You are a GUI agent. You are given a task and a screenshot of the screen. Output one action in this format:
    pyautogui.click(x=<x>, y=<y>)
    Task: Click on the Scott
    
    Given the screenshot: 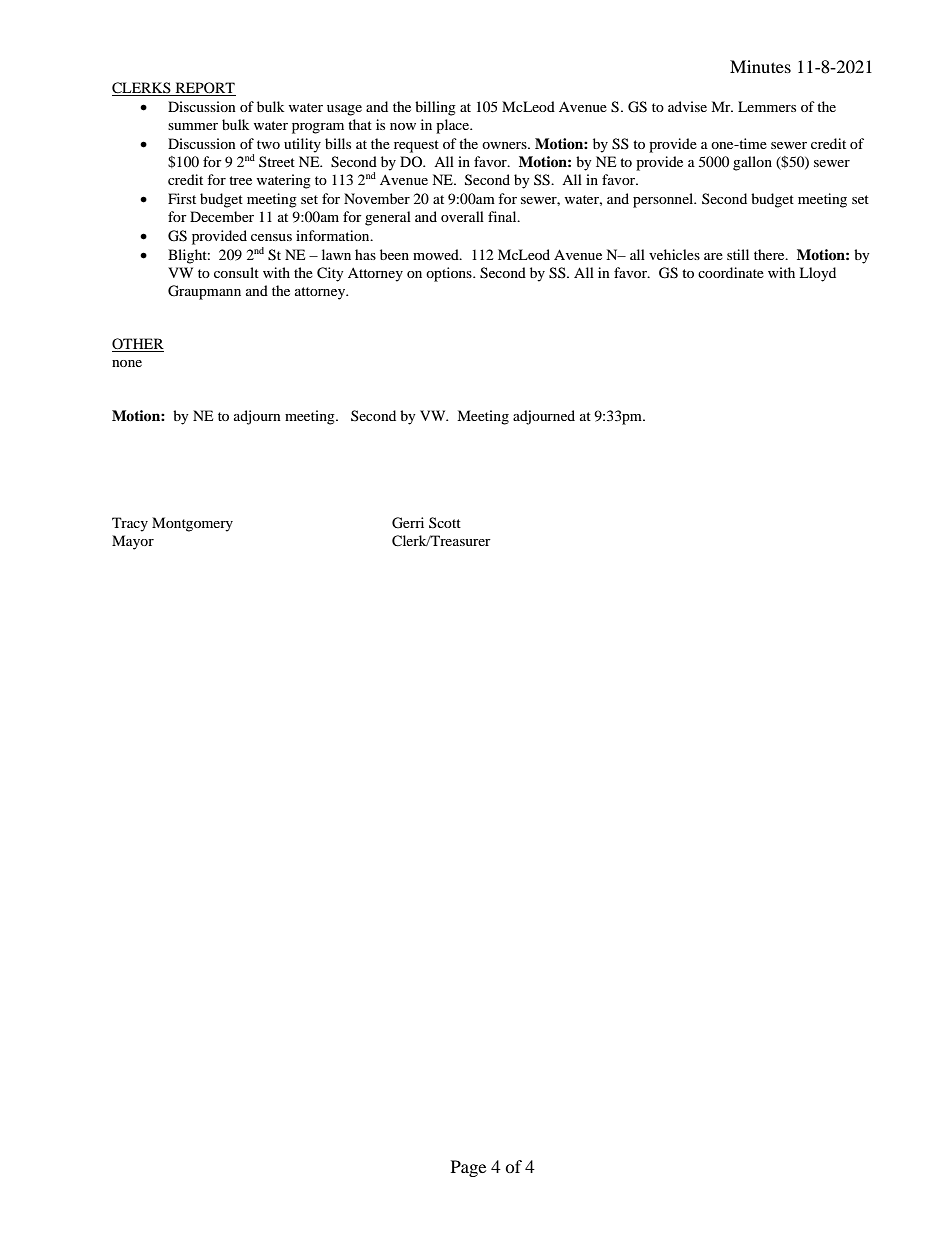 What is the action you would take?
    pyautogui.click(x=445, y=522)
